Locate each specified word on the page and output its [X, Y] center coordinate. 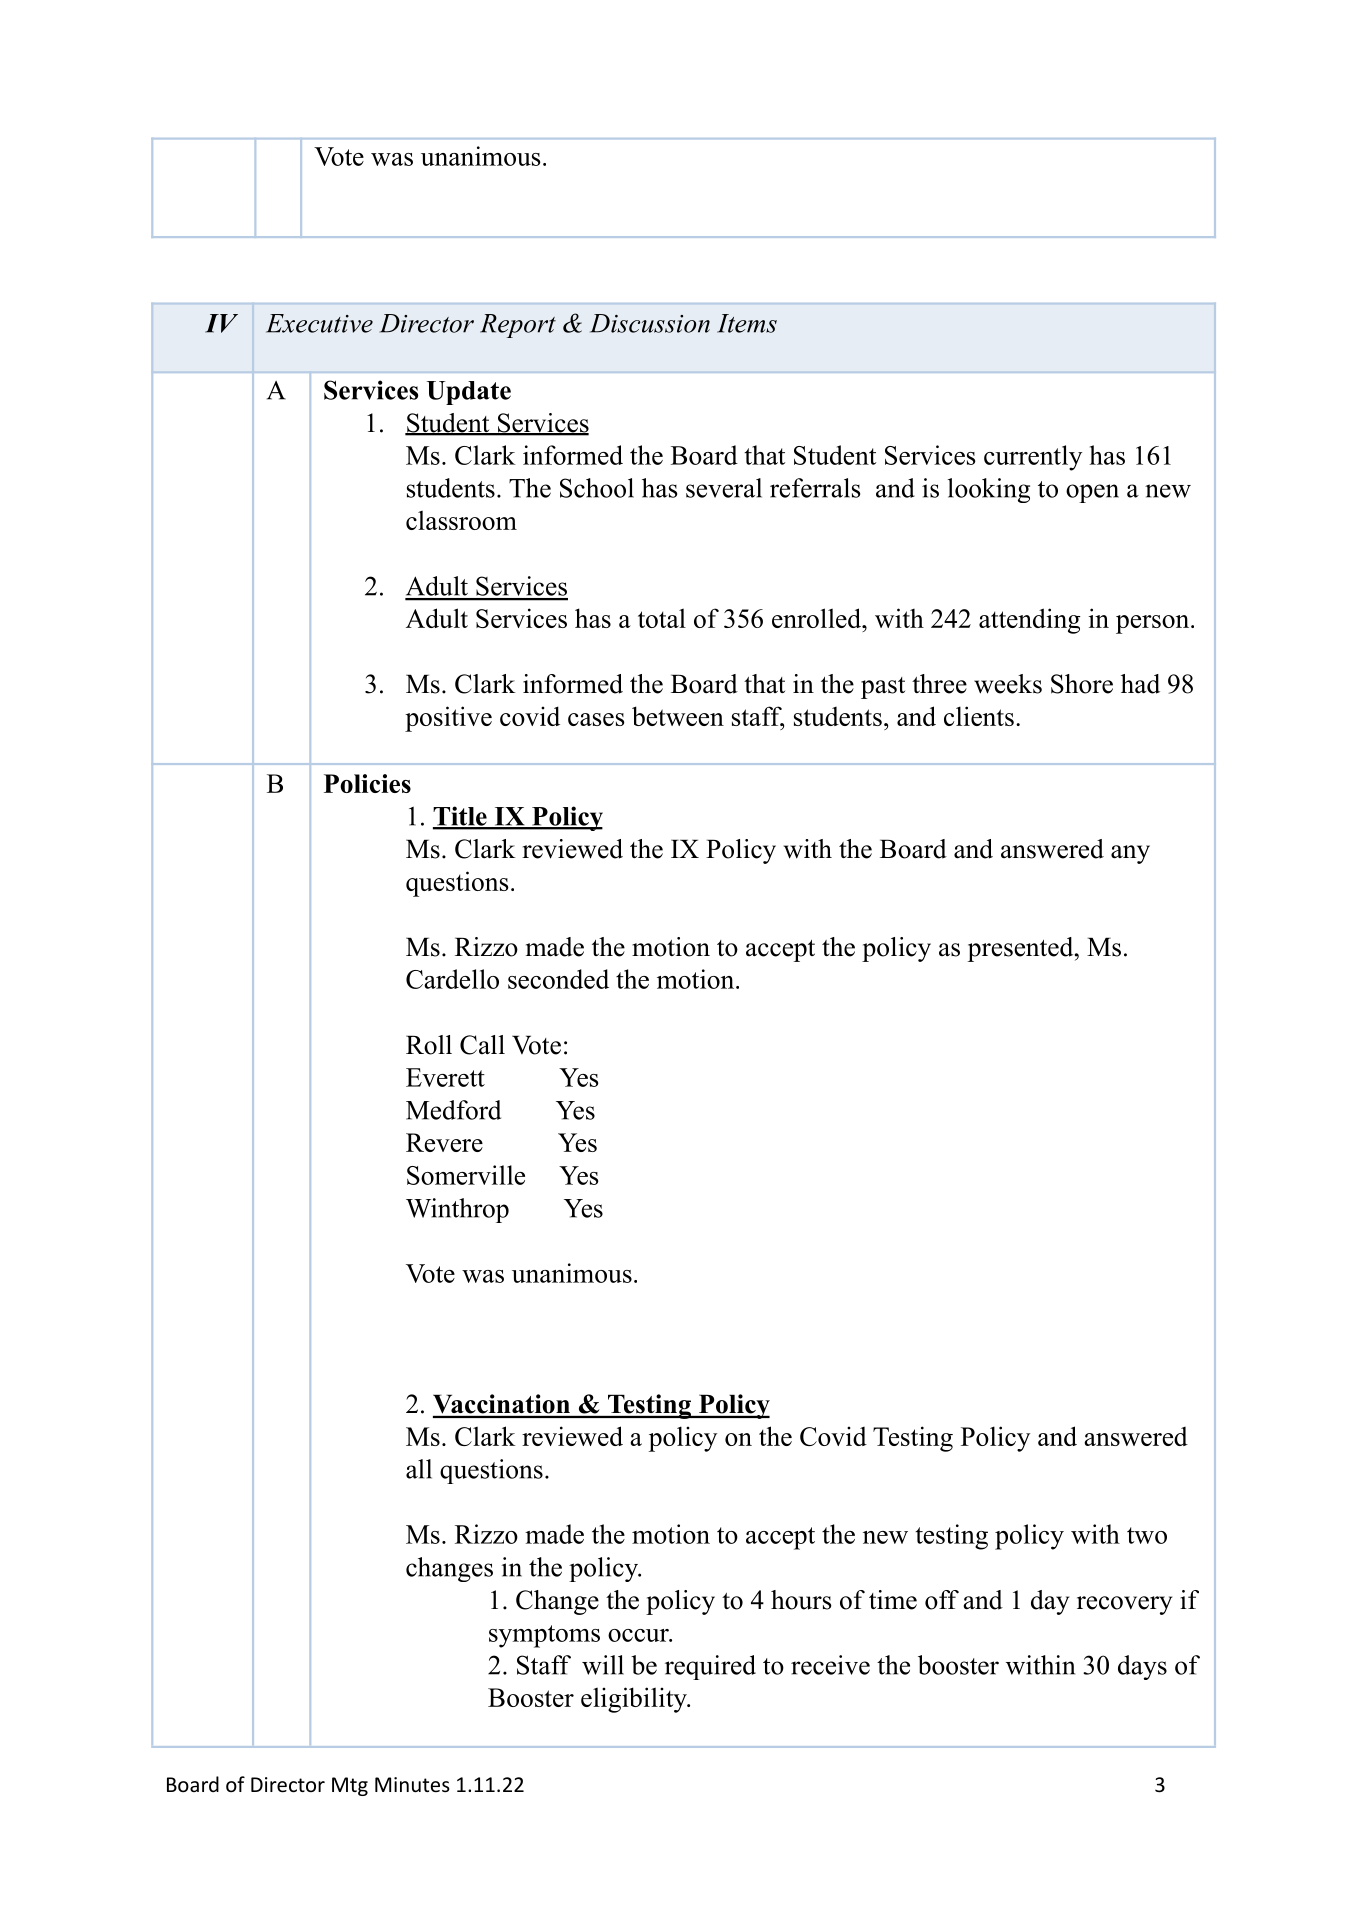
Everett [445, 1077]
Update [469, 393]
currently [1033, 458]
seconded [558, 979]
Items [747, 323]
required [710, 1667]
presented [1020, 949]
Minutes [412, 1785]
